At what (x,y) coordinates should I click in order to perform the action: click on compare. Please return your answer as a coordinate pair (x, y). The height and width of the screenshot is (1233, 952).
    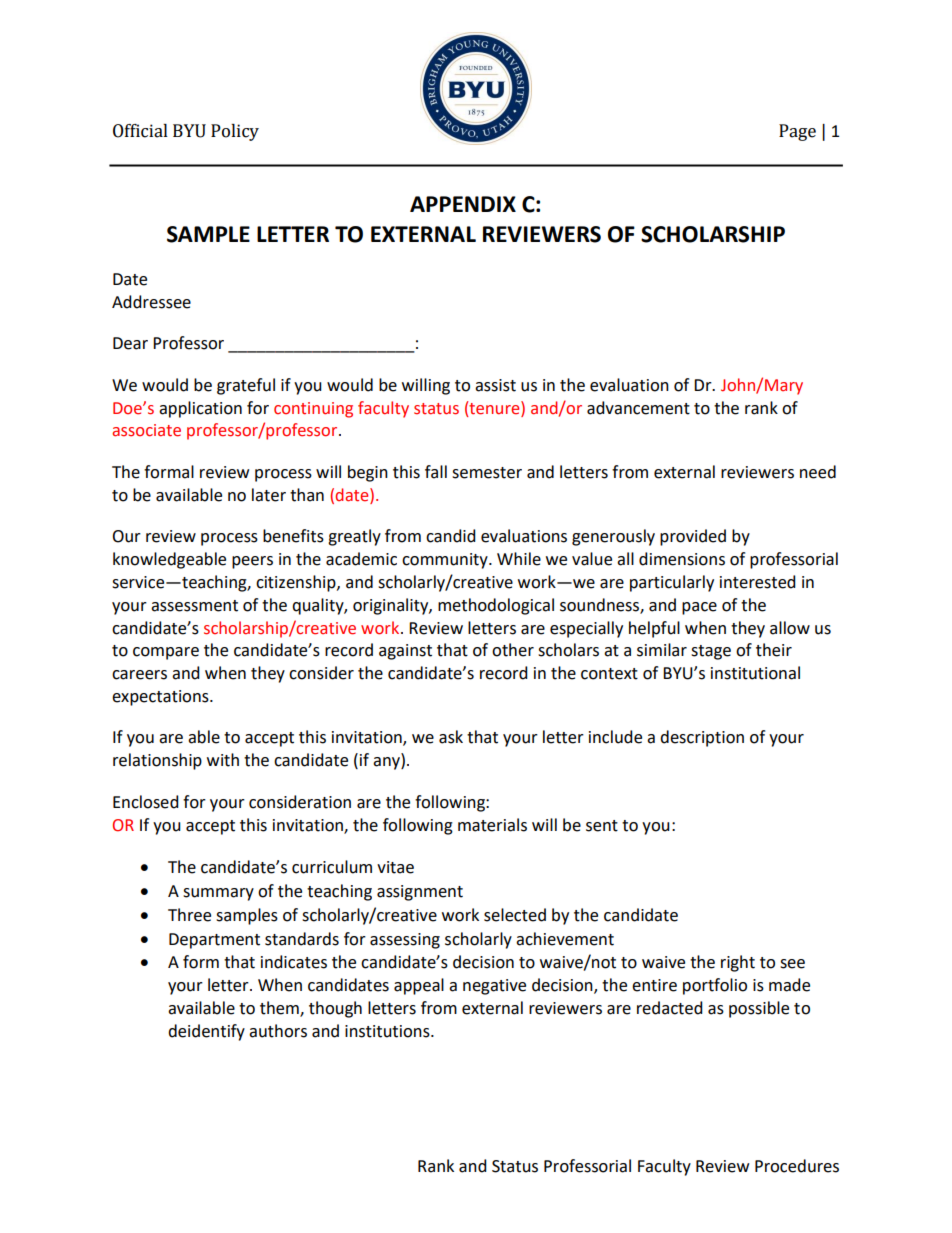
    Looking at the image, I should click on (166, 653).
